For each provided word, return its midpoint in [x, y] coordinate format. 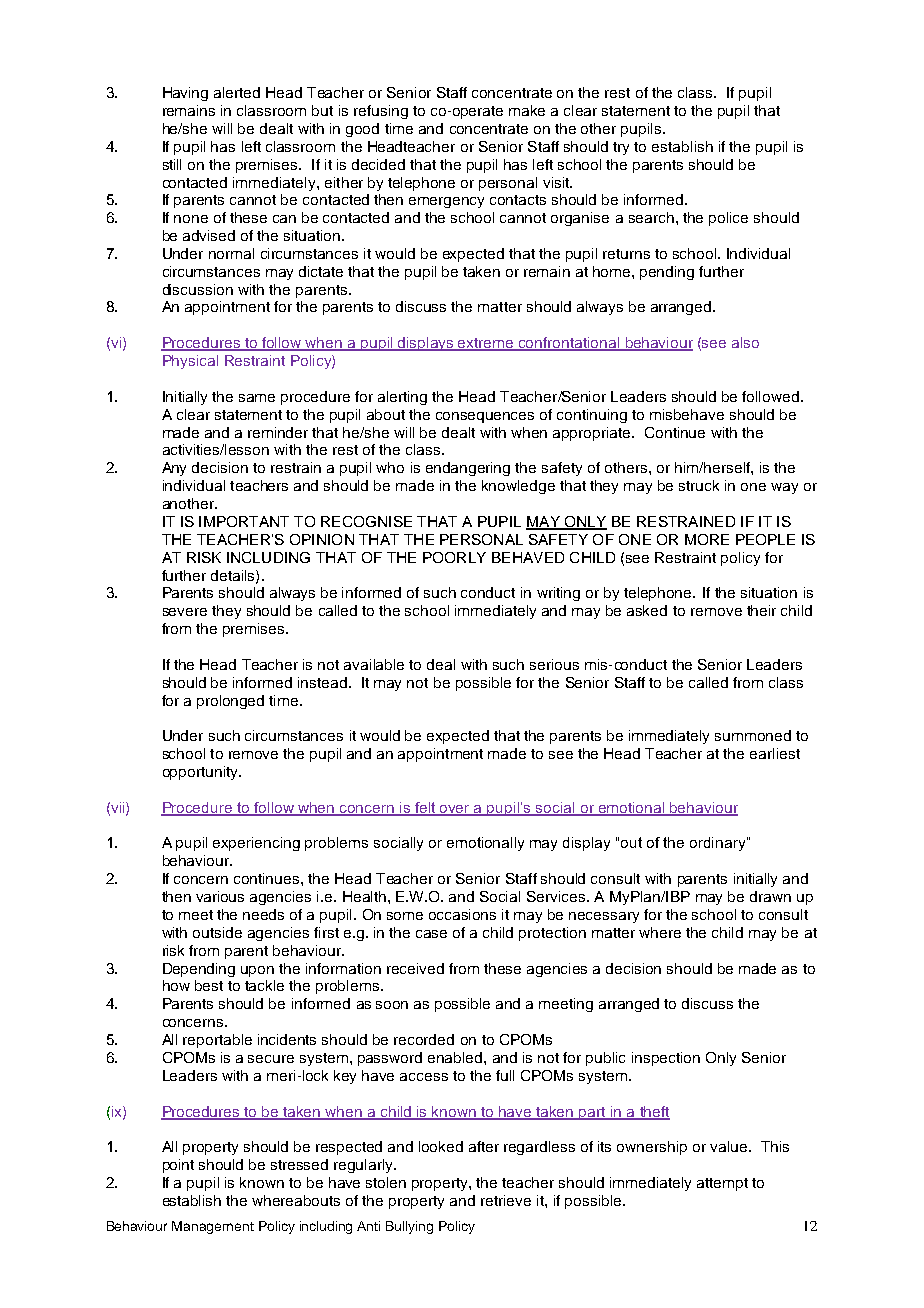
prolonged [230, 702]
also [745, 342]
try [621, 148]
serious [554, 664]
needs [263, 914]
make [527, 110]
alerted [237, 92]
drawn [770, 896]
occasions [462, 914]
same [257, 398]
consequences [485, 417]
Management [213, 1227]
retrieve [506, 1200]
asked [647, 610]
